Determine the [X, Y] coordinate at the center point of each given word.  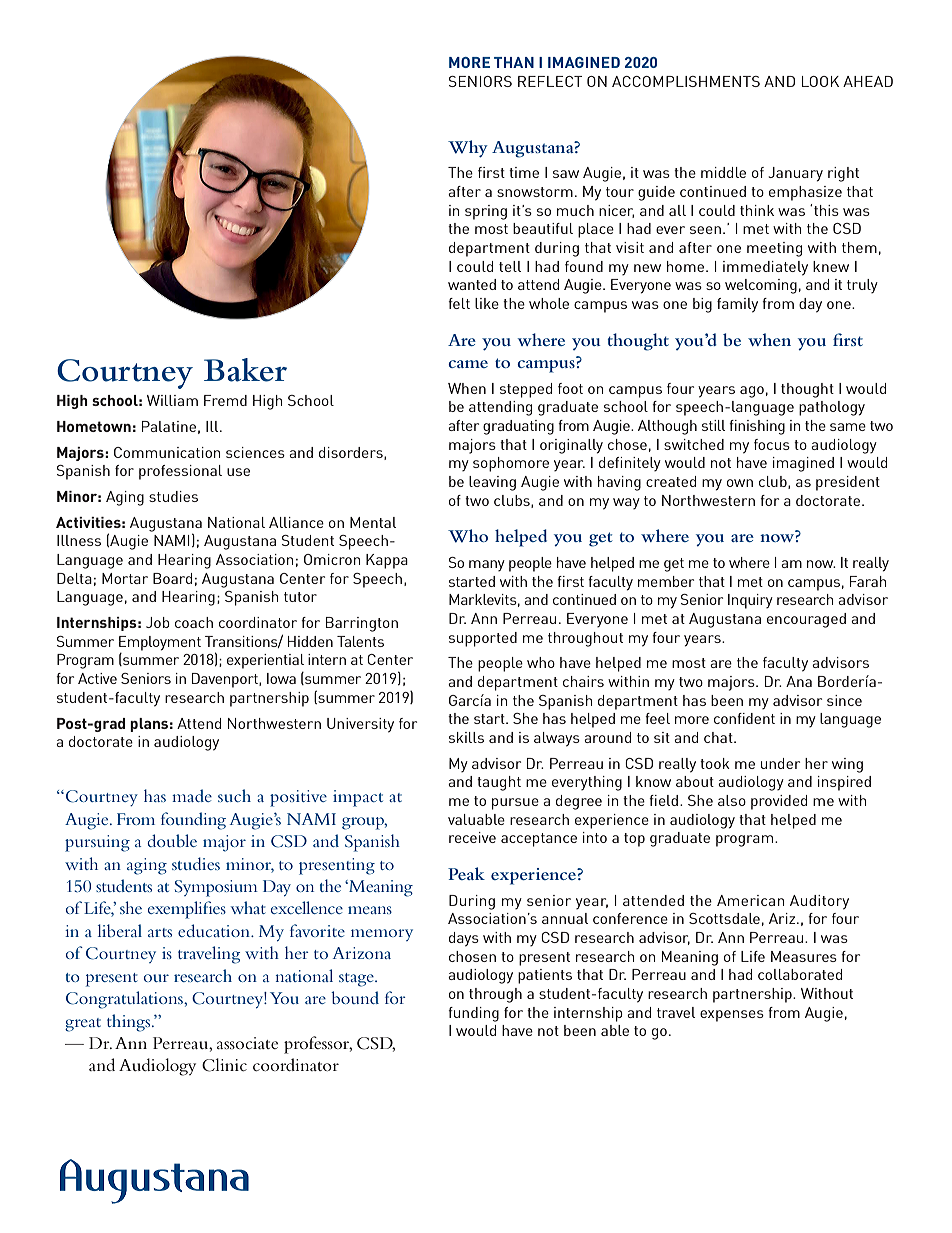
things [130, 1023]
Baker [245, 370]
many [487, 565]
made [192, 795]
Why [468, 149]
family [737, 305]
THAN [514, 62]
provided [779, 802]
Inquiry [750, 601]
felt [459, 303]
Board [172, 578]
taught [499, 783]
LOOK [820, 81]
